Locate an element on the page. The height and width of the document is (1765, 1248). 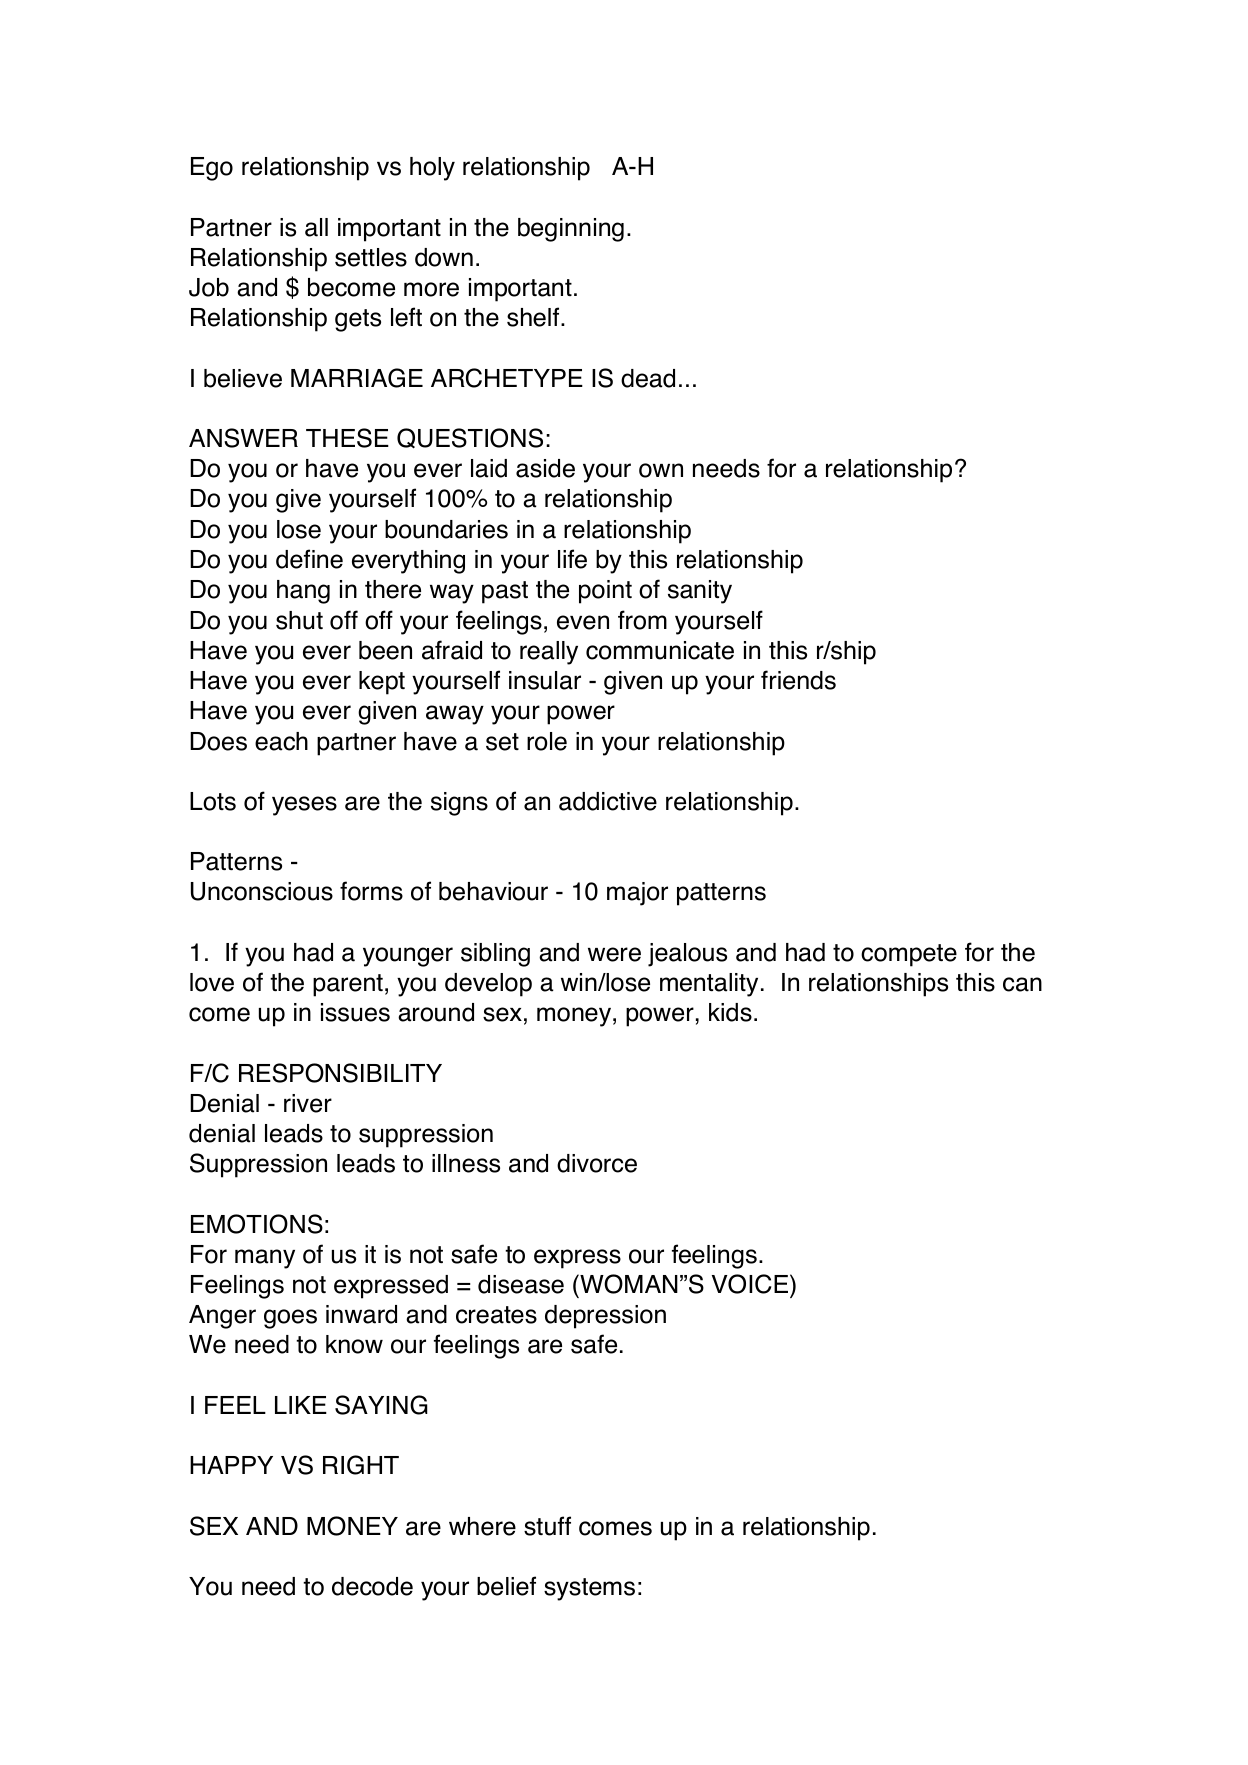
life is located at coordinates (572, 559).
